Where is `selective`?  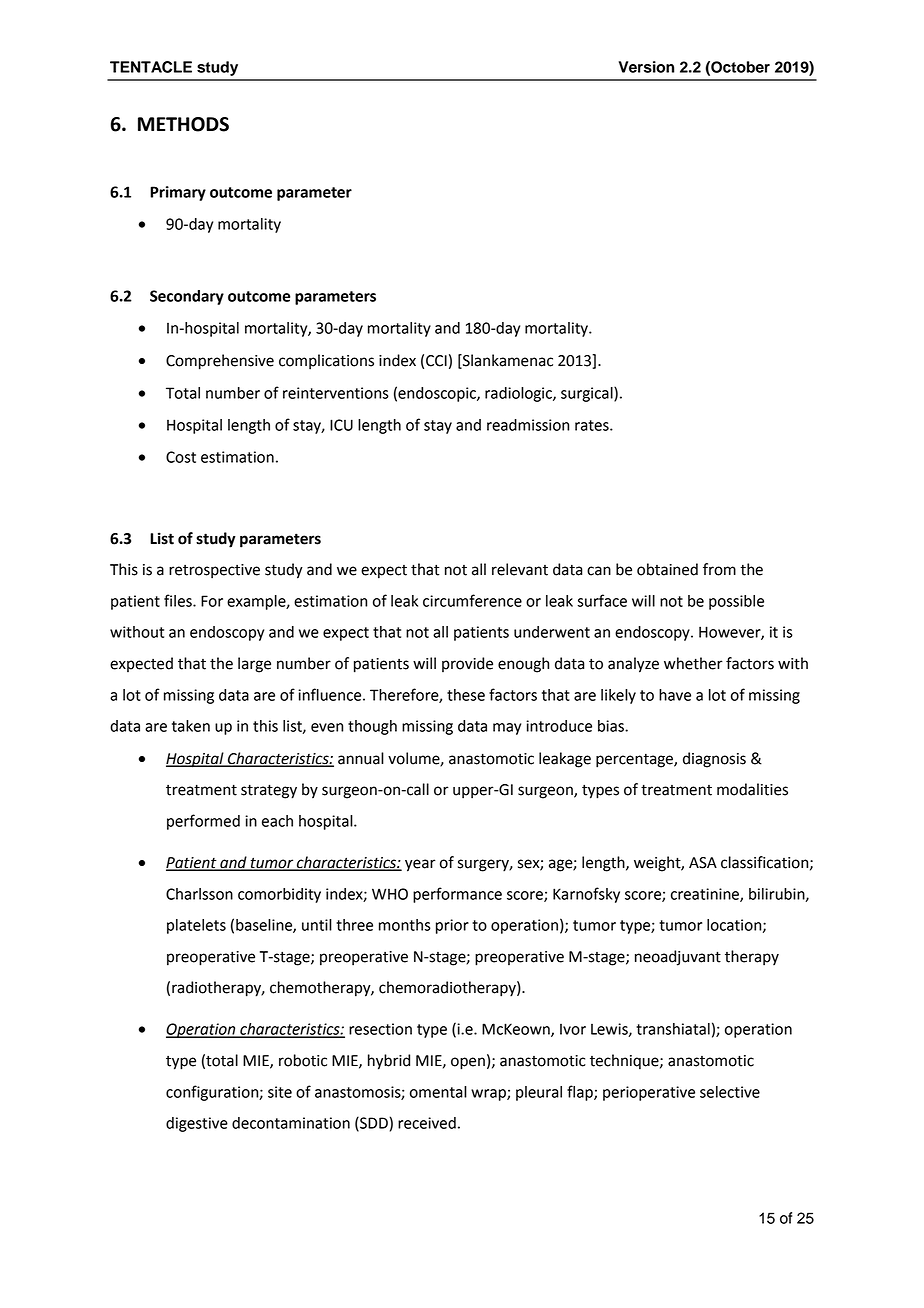 selective is located at coordinates (730, 1092).
